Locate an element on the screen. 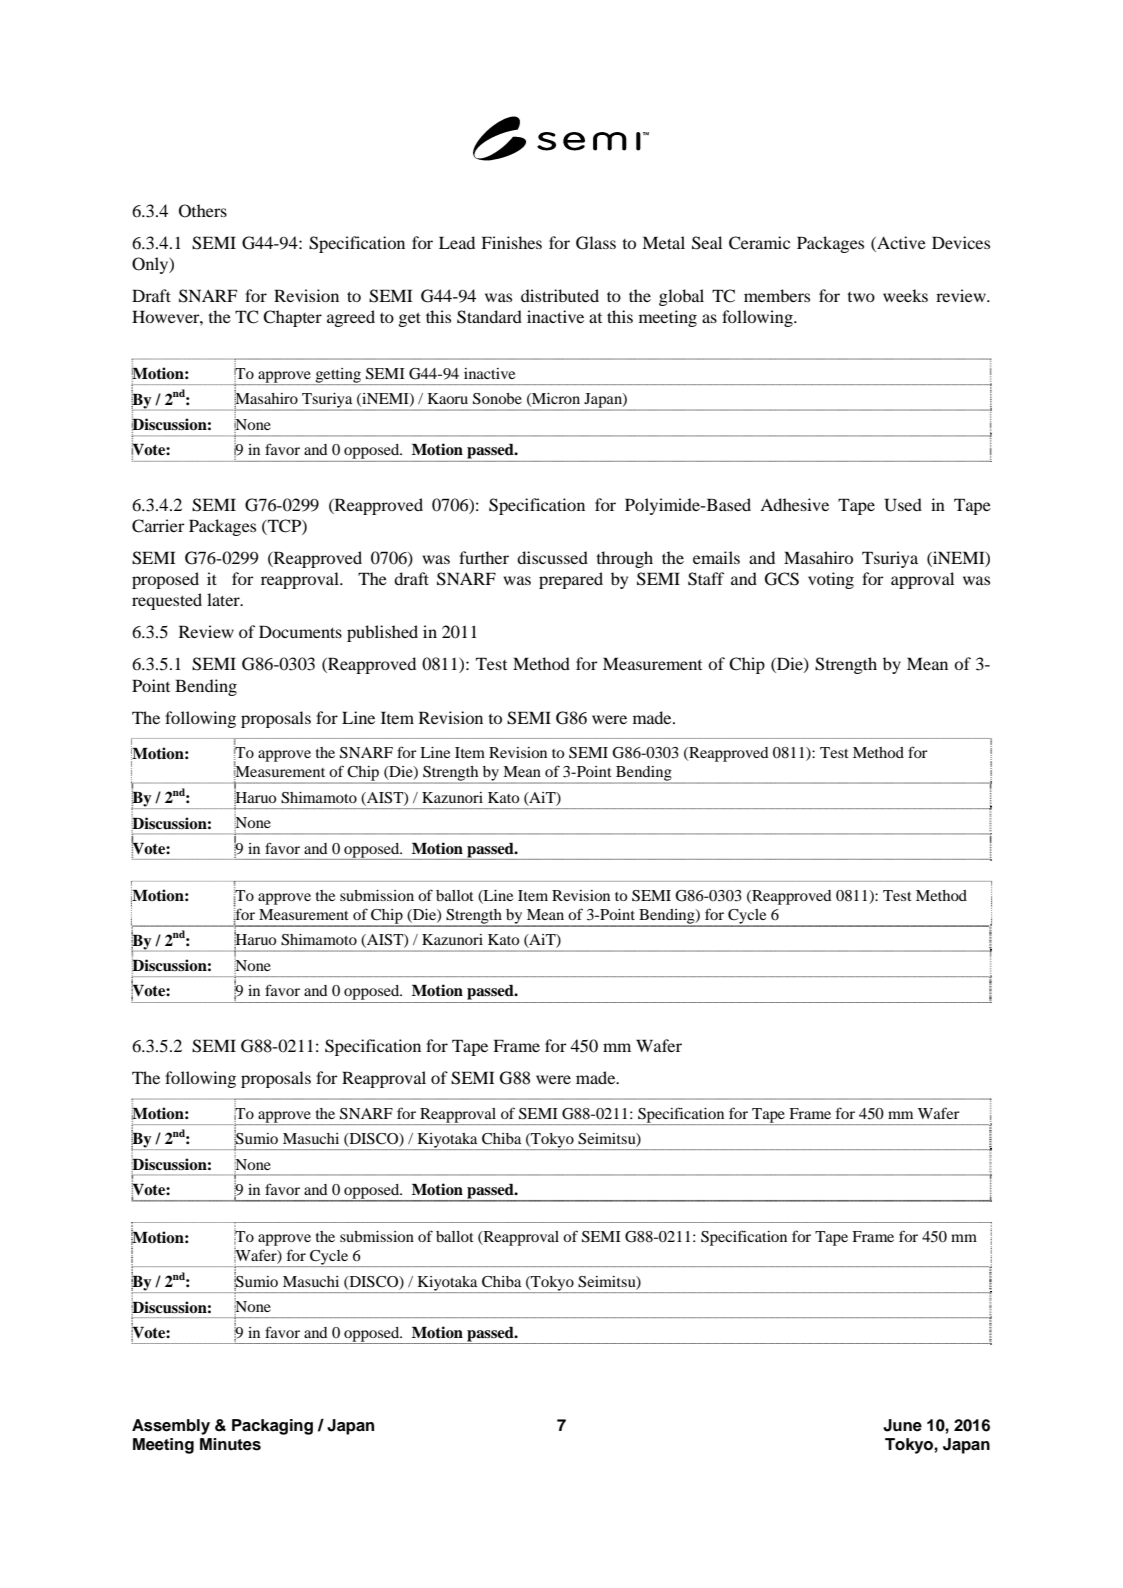 Image resolution: width=1123 pixels, height=1588 pixels. published is located at coordinates (382, 633).
